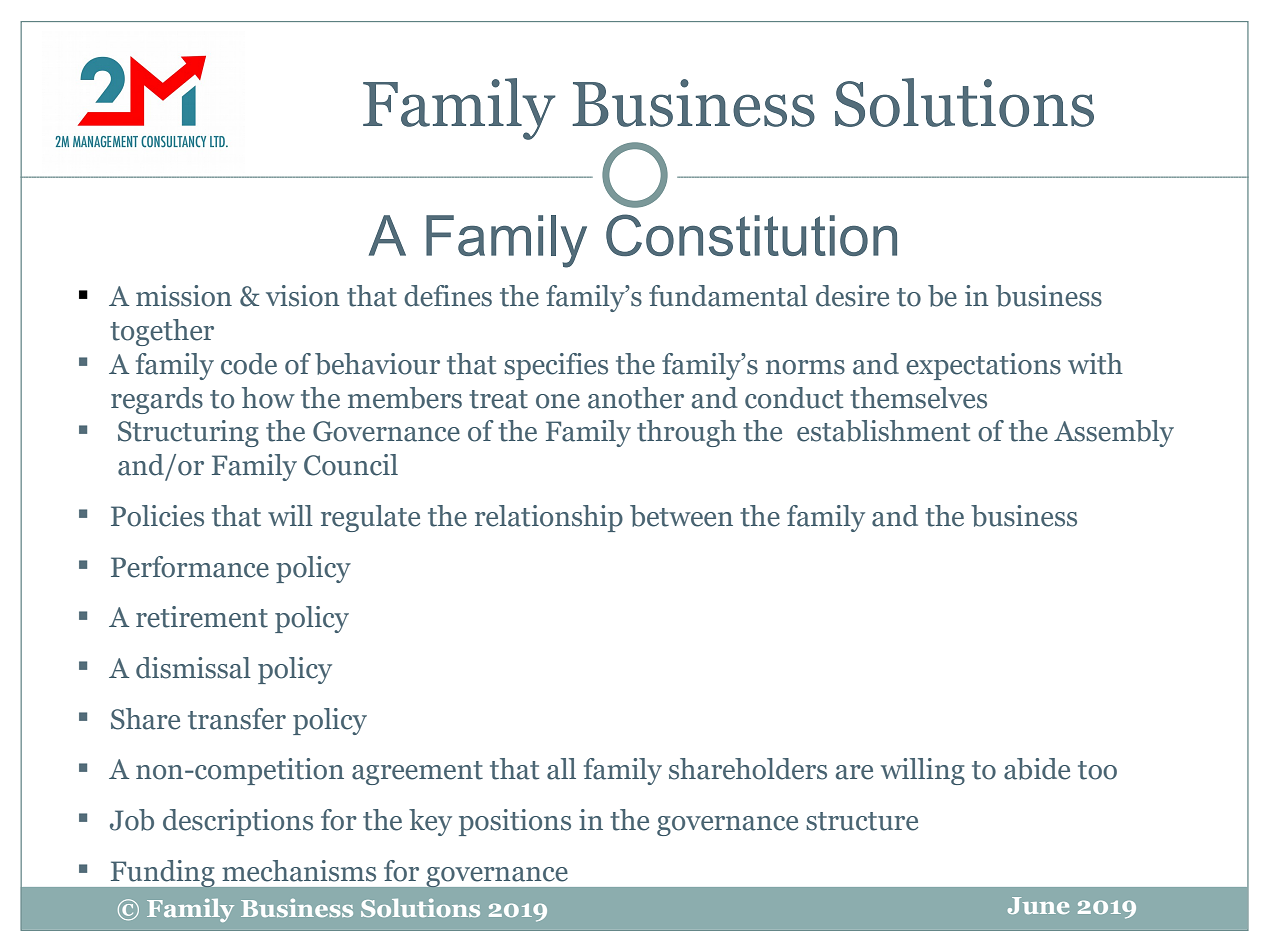 Image resolution: width=1270 pixels, height=952 pixels. What do you see at coordinates (549, 518) in the page?
I see `relationship` at bounding box center [549, 518].
